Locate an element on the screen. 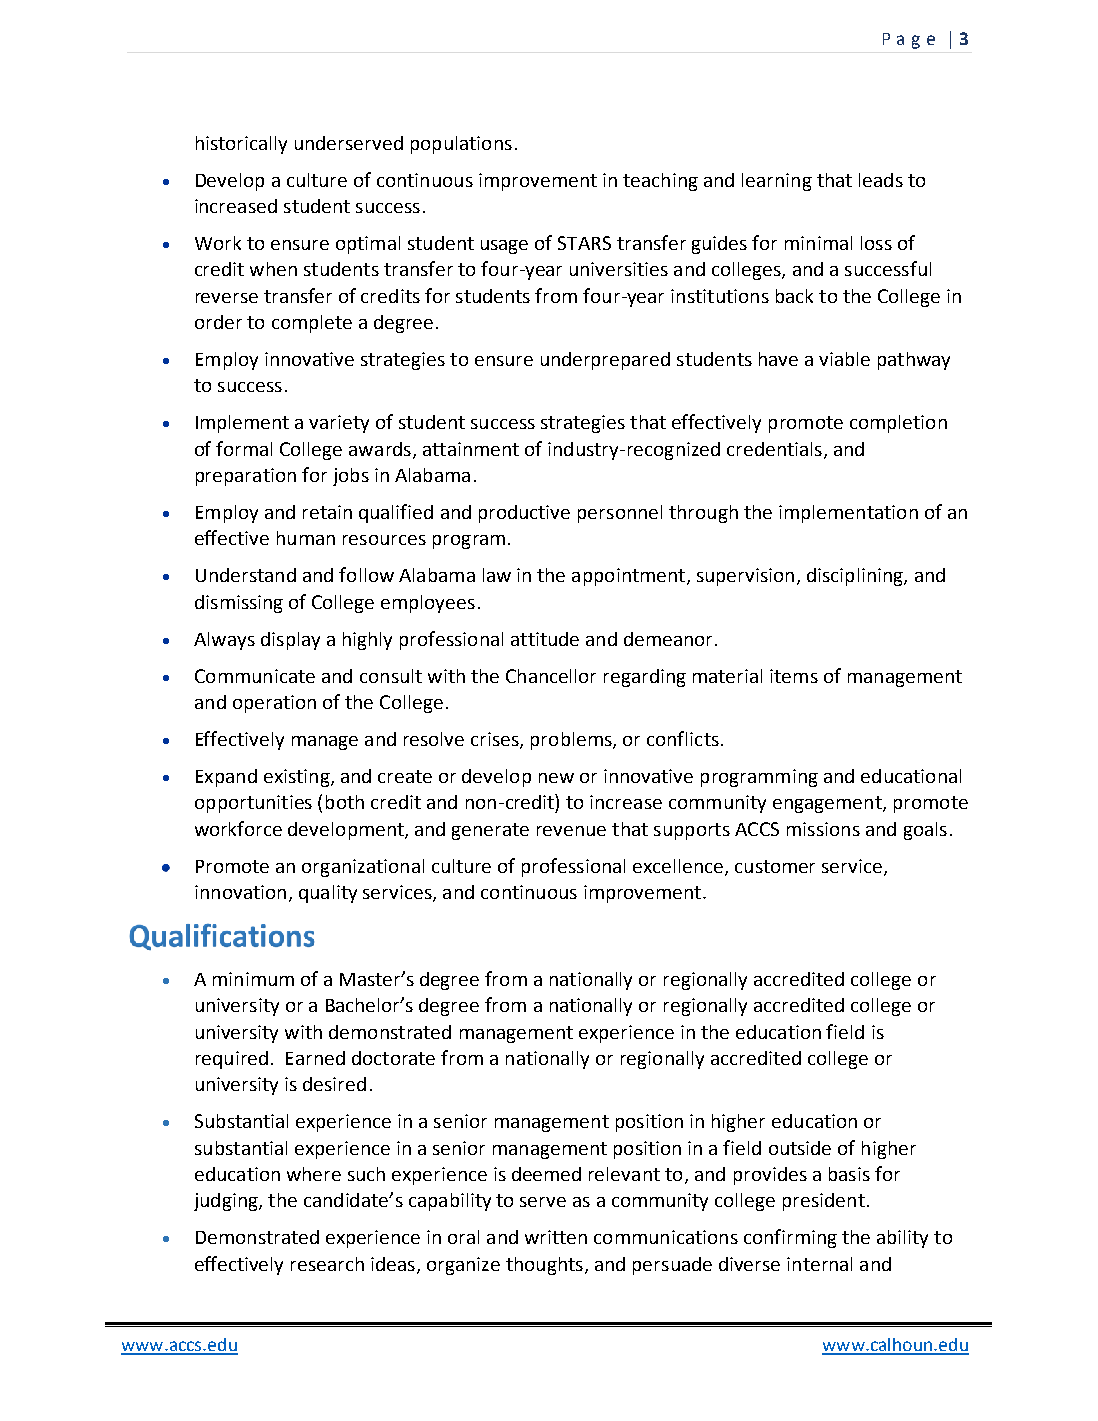 The width and height of the screenshot is (1098, 1421). research is located at coordinates (327, 1264).
